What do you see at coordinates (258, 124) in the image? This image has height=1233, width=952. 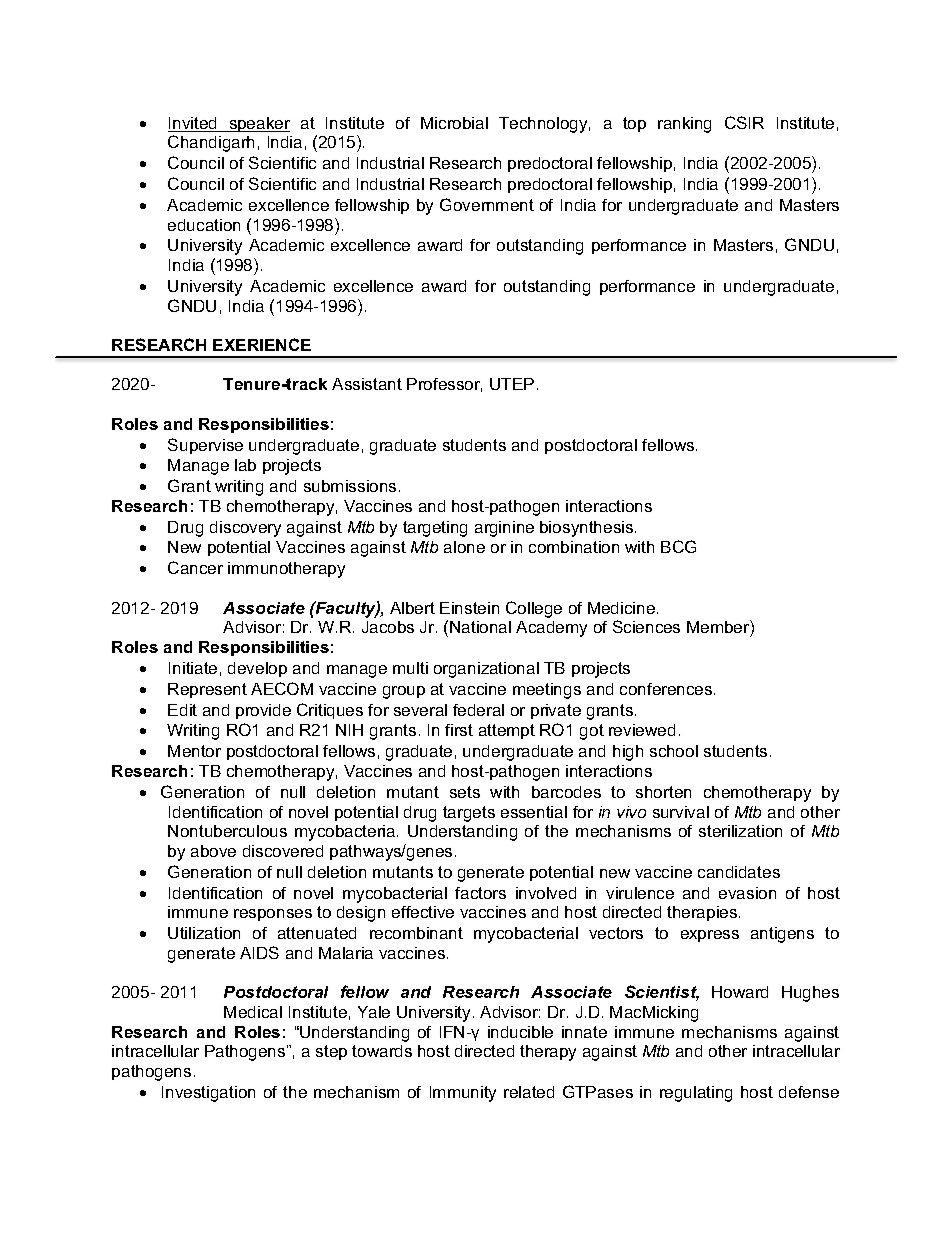 I see `speaker` at bounding box center [258, 124].
